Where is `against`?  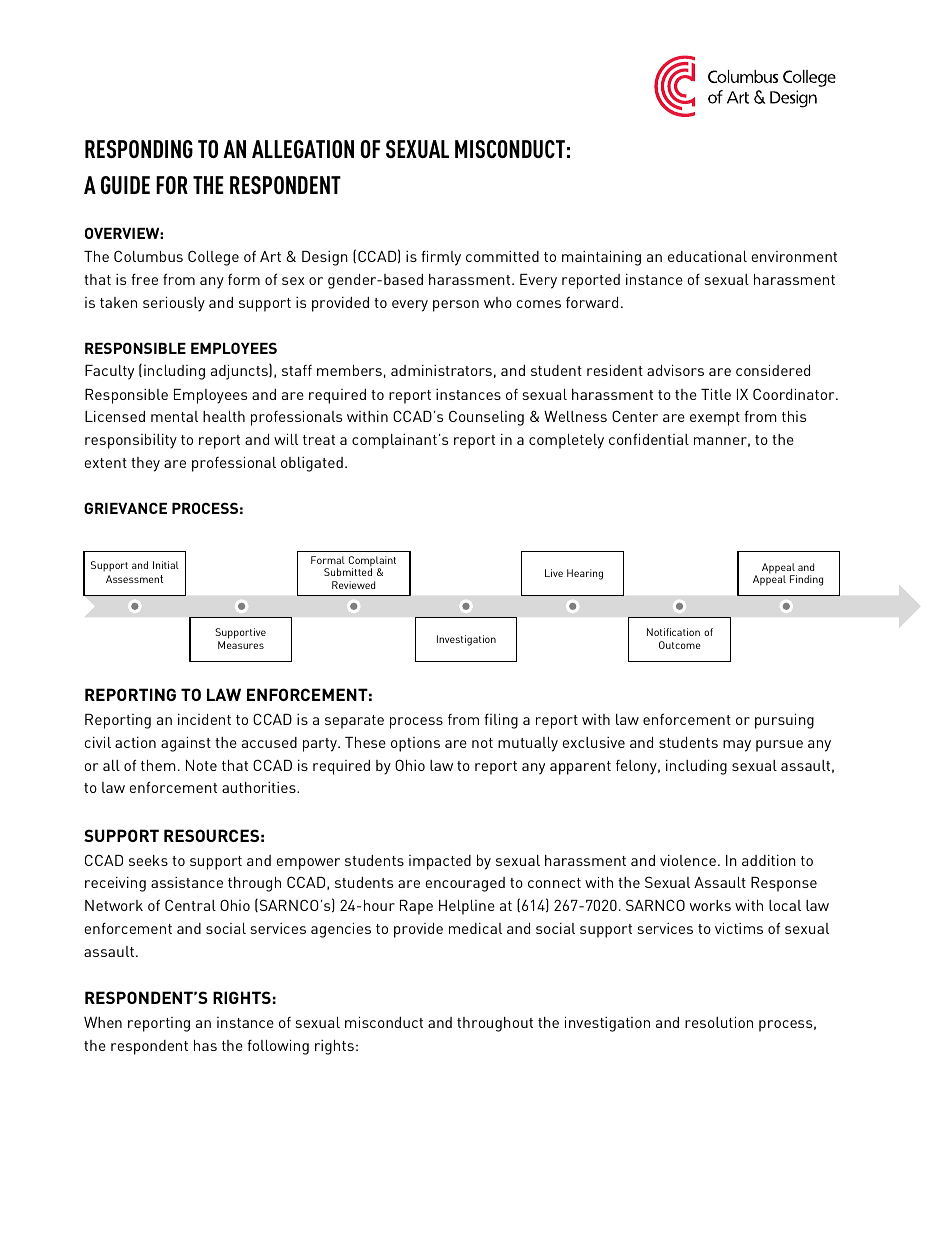 against is located at coordinates (186, 744).
